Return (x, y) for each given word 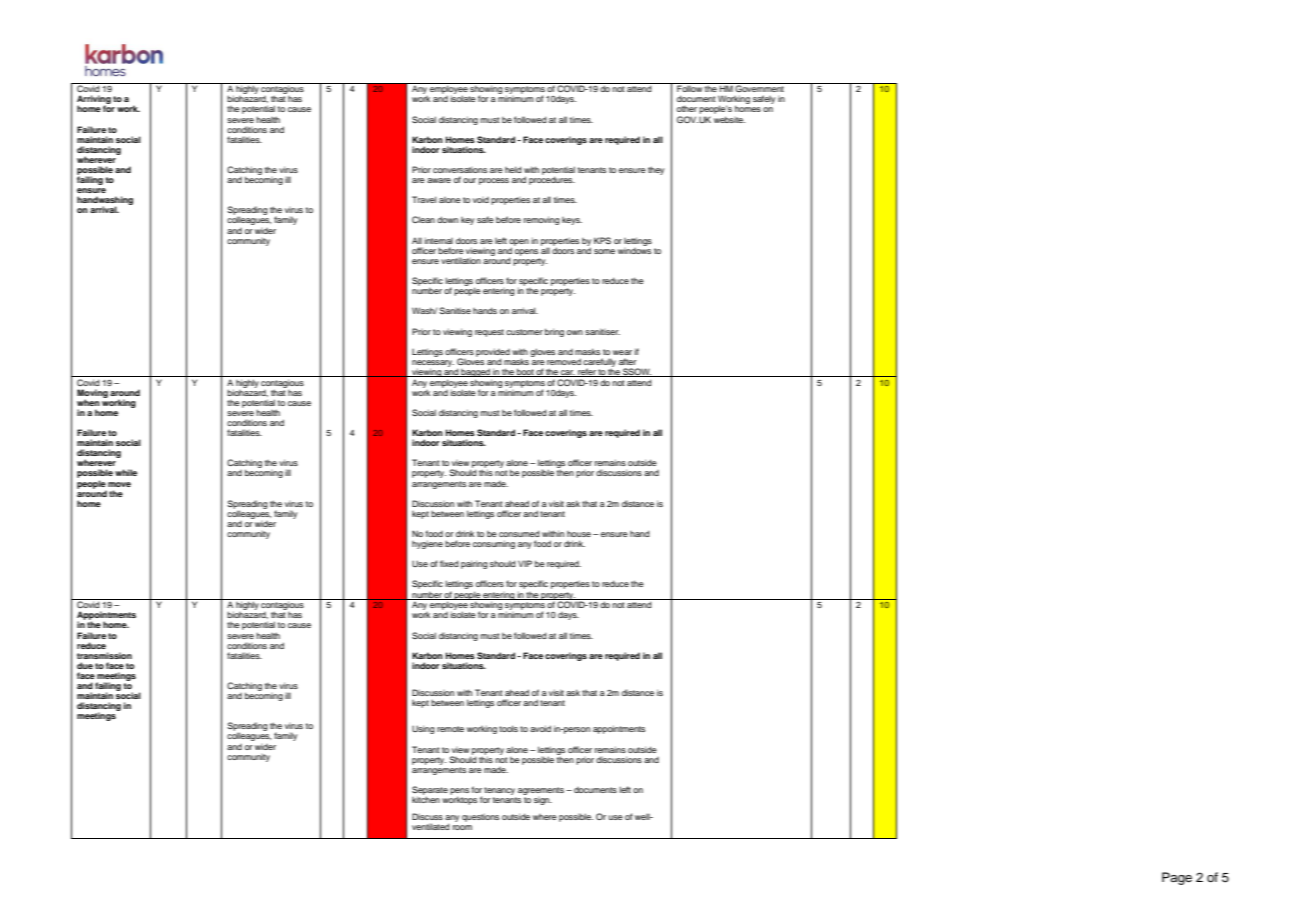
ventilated (431, 826)
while (126, 472)
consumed (519, 533)
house (579, 534)
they (656, 170)
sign (543, 801)
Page (1177, 878)
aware (439, 180)
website (729, 119)
